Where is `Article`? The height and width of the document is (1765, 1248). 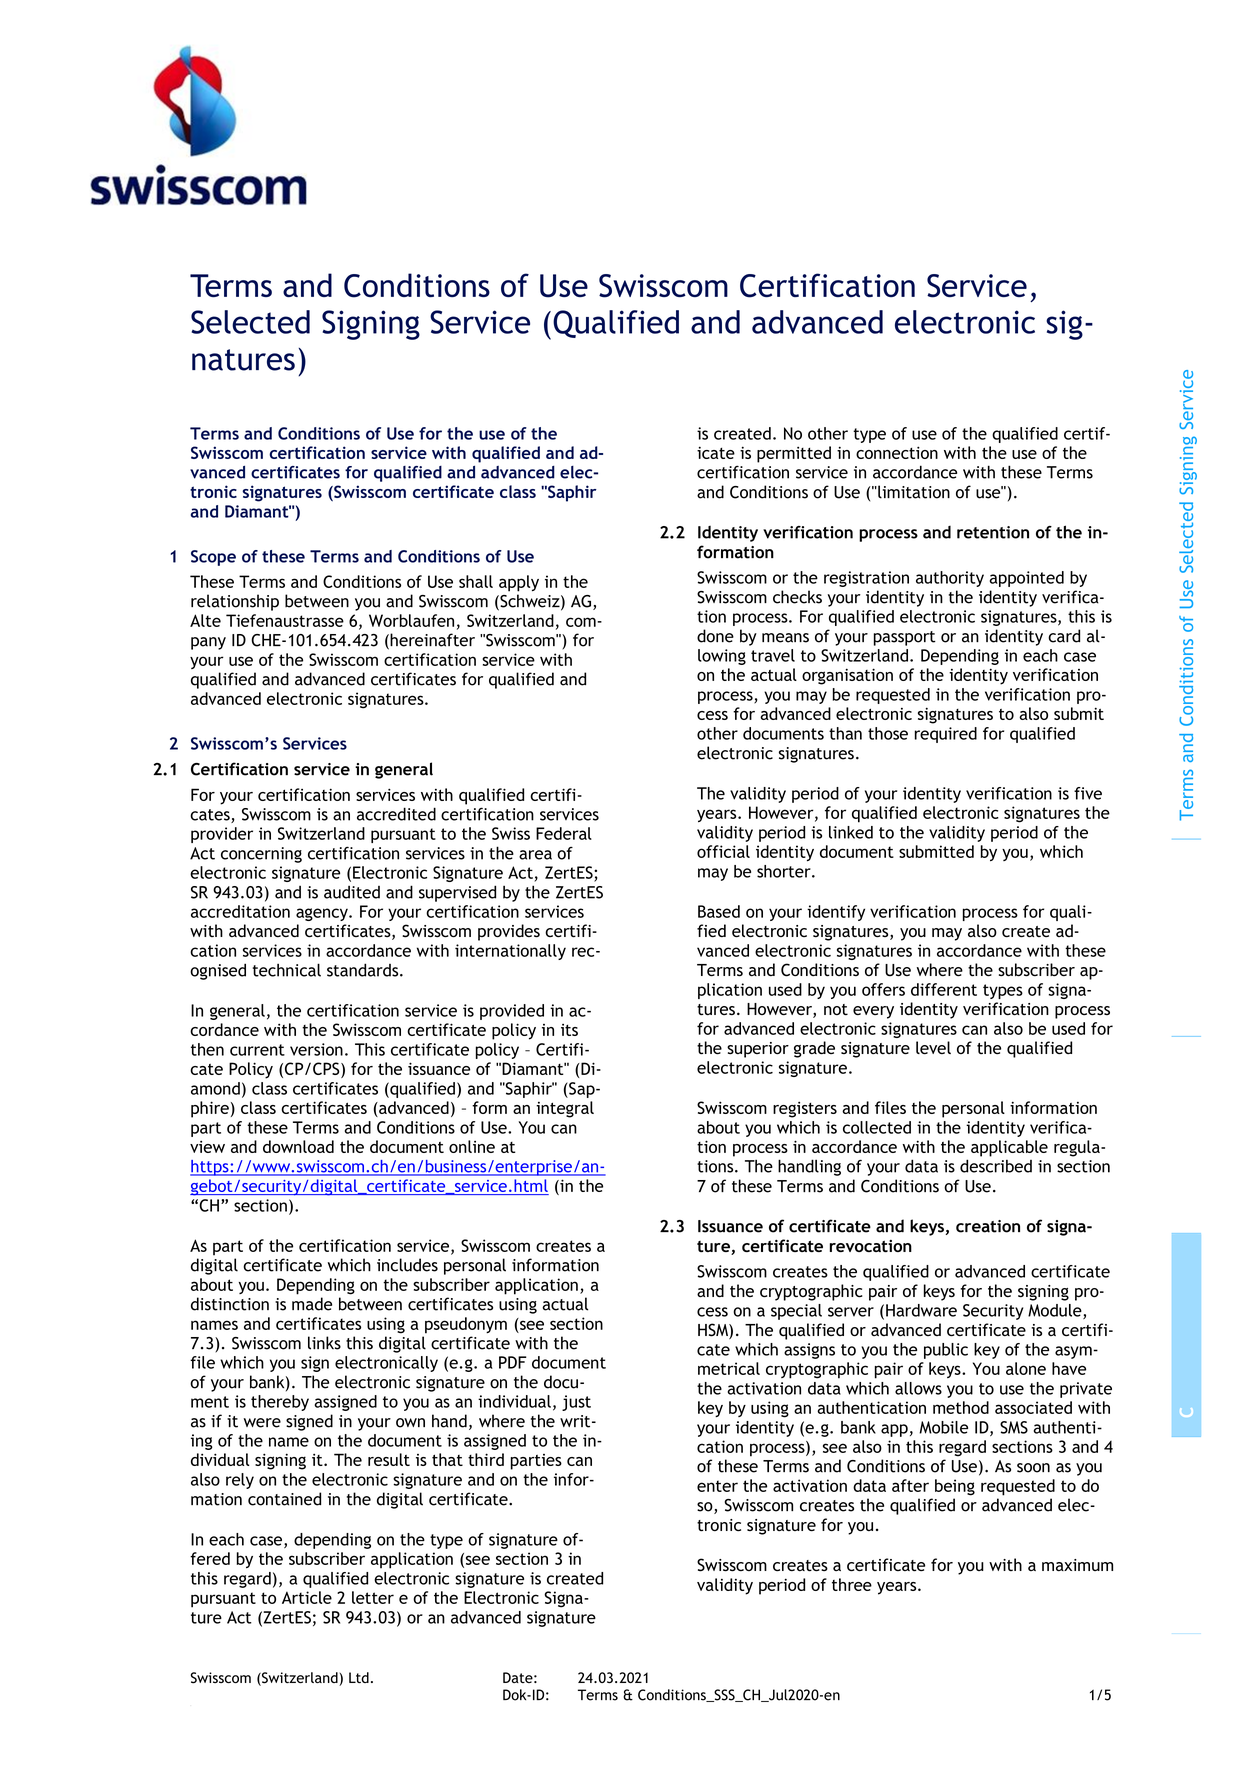
Article is located at coordinates (307, 1597).
